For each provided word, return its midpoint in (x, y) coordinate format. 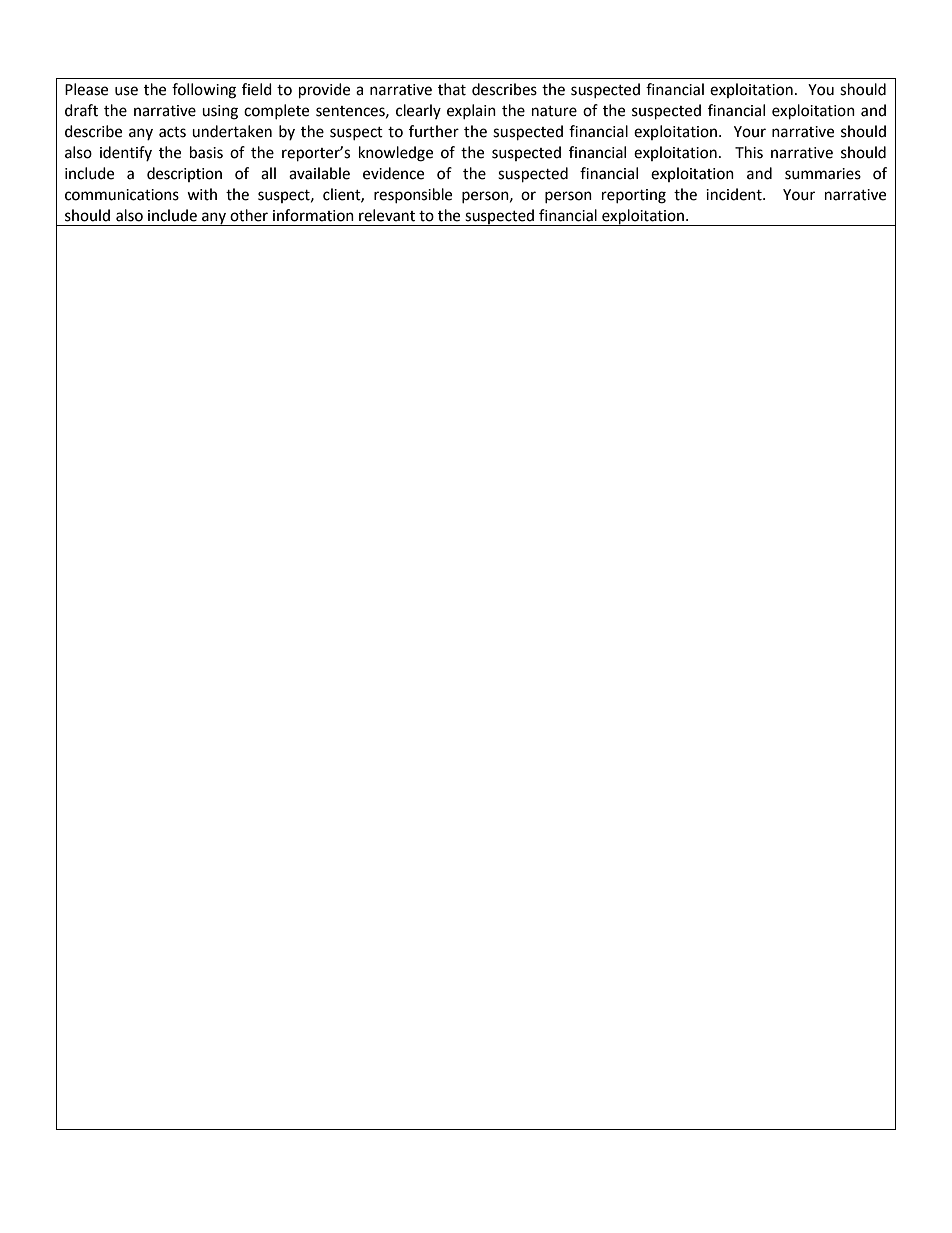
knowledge (396, 154)
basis (206, 152)
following (204, 91)
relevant (387, 215)
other (249, 215)
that (452, 89)
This (749, 152)
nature (554, 111)
